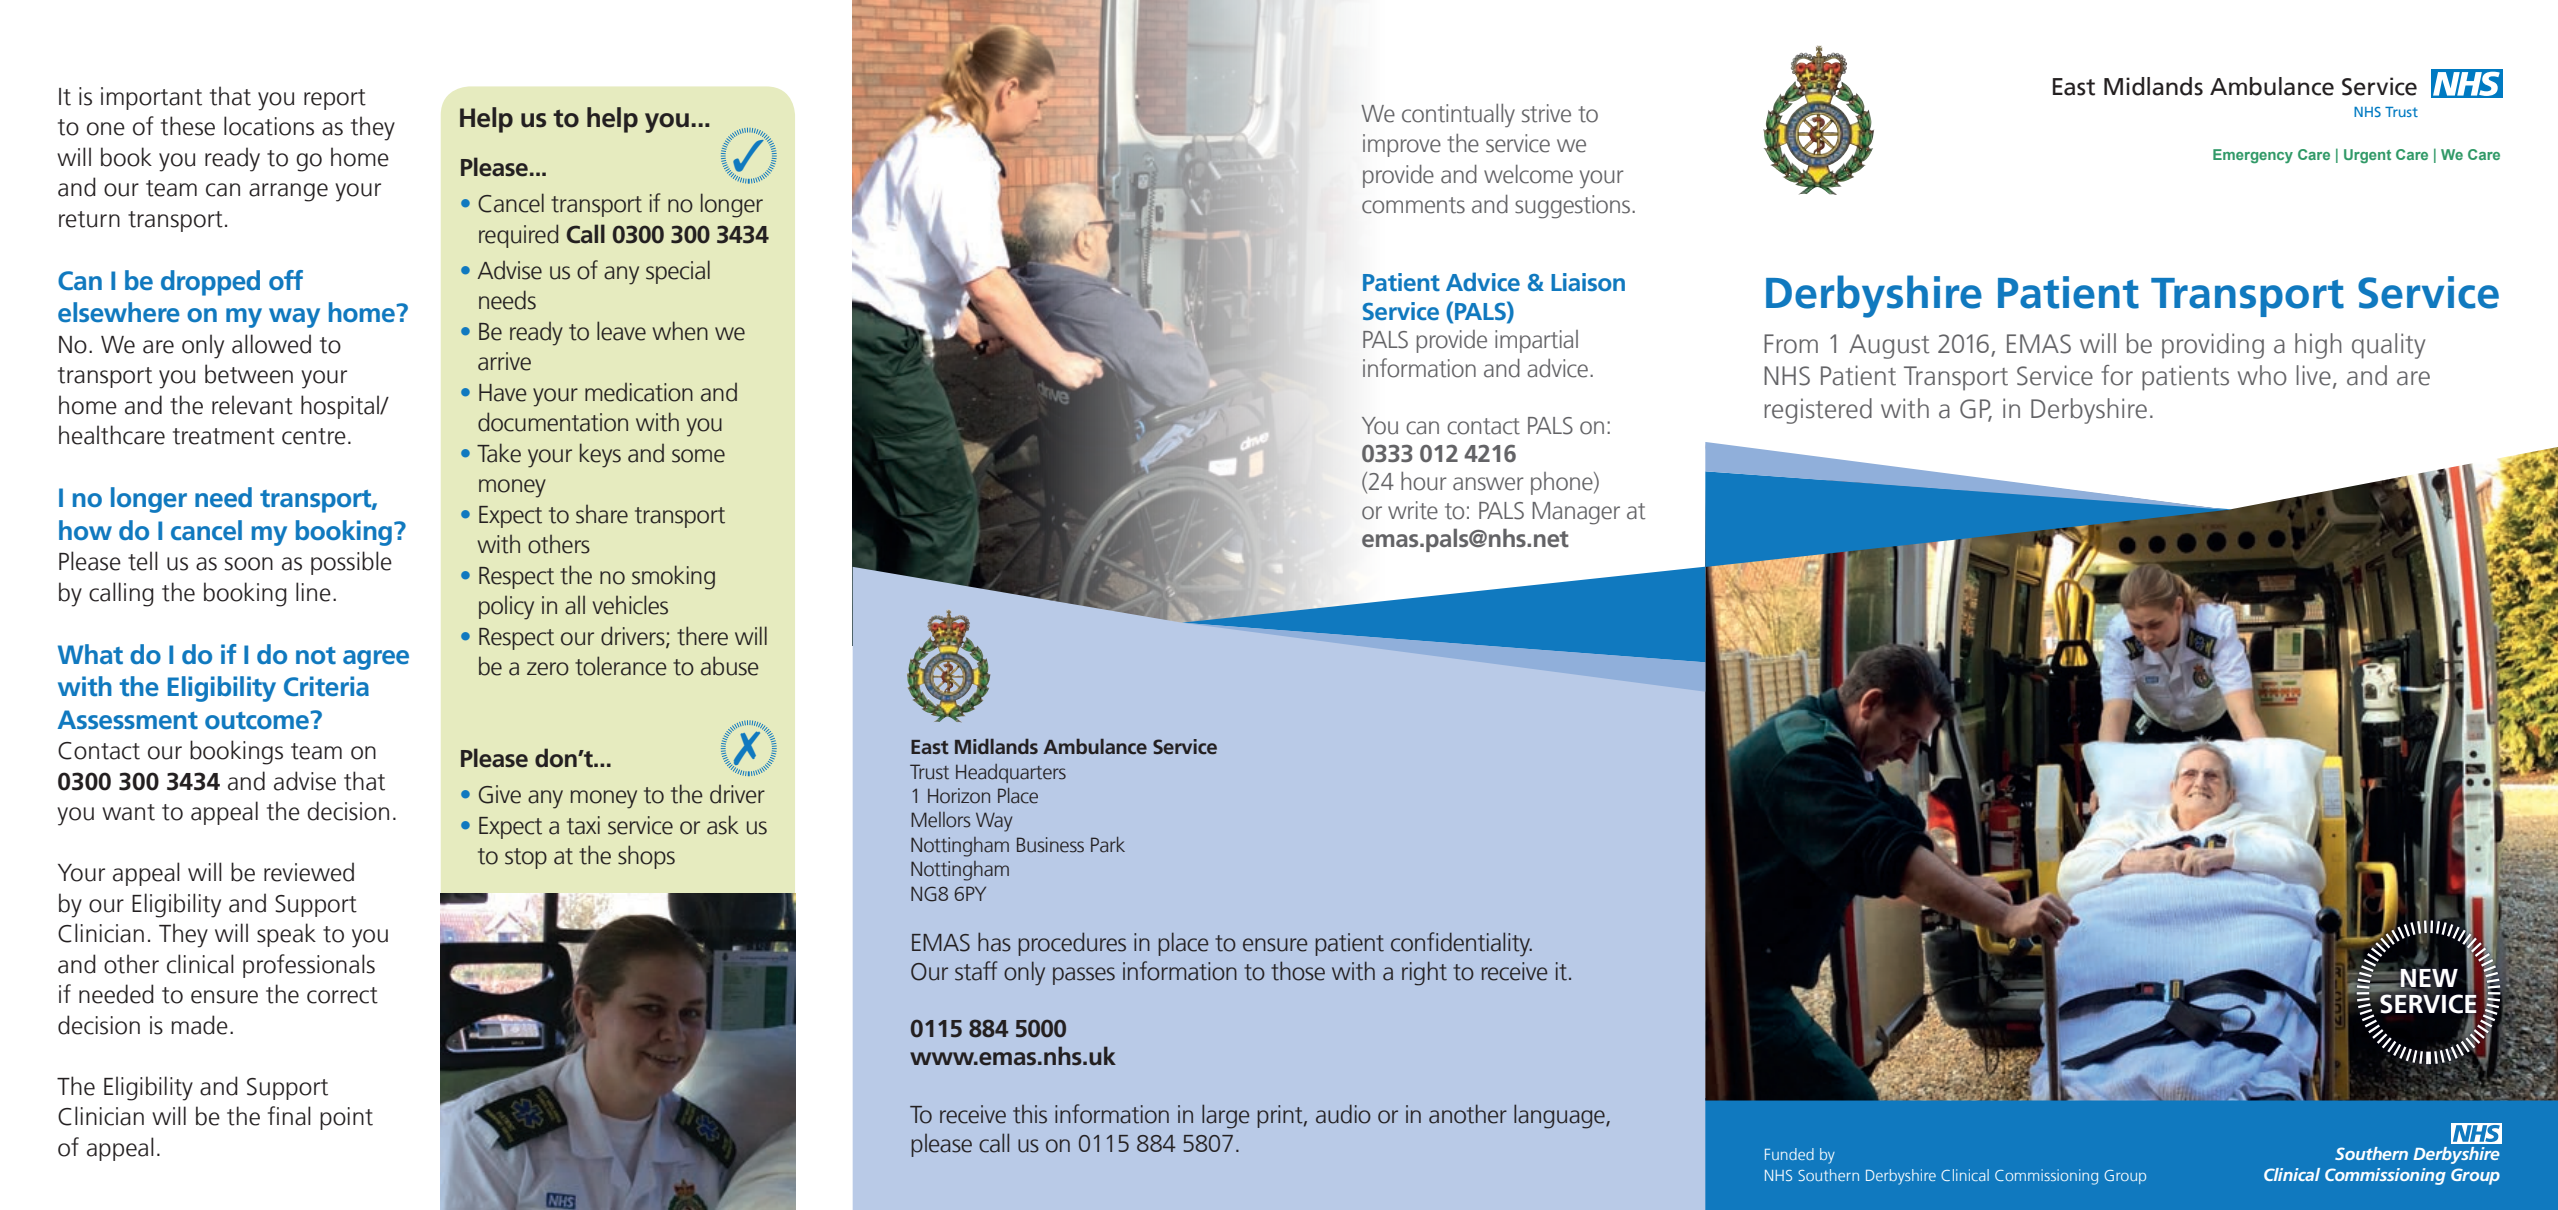 The height and width of the screenshot is (1210, 2558). What do you see at coordinates (1402, 145) in the screenshot?
I see `improve` at bounding box center [1402, 145].
